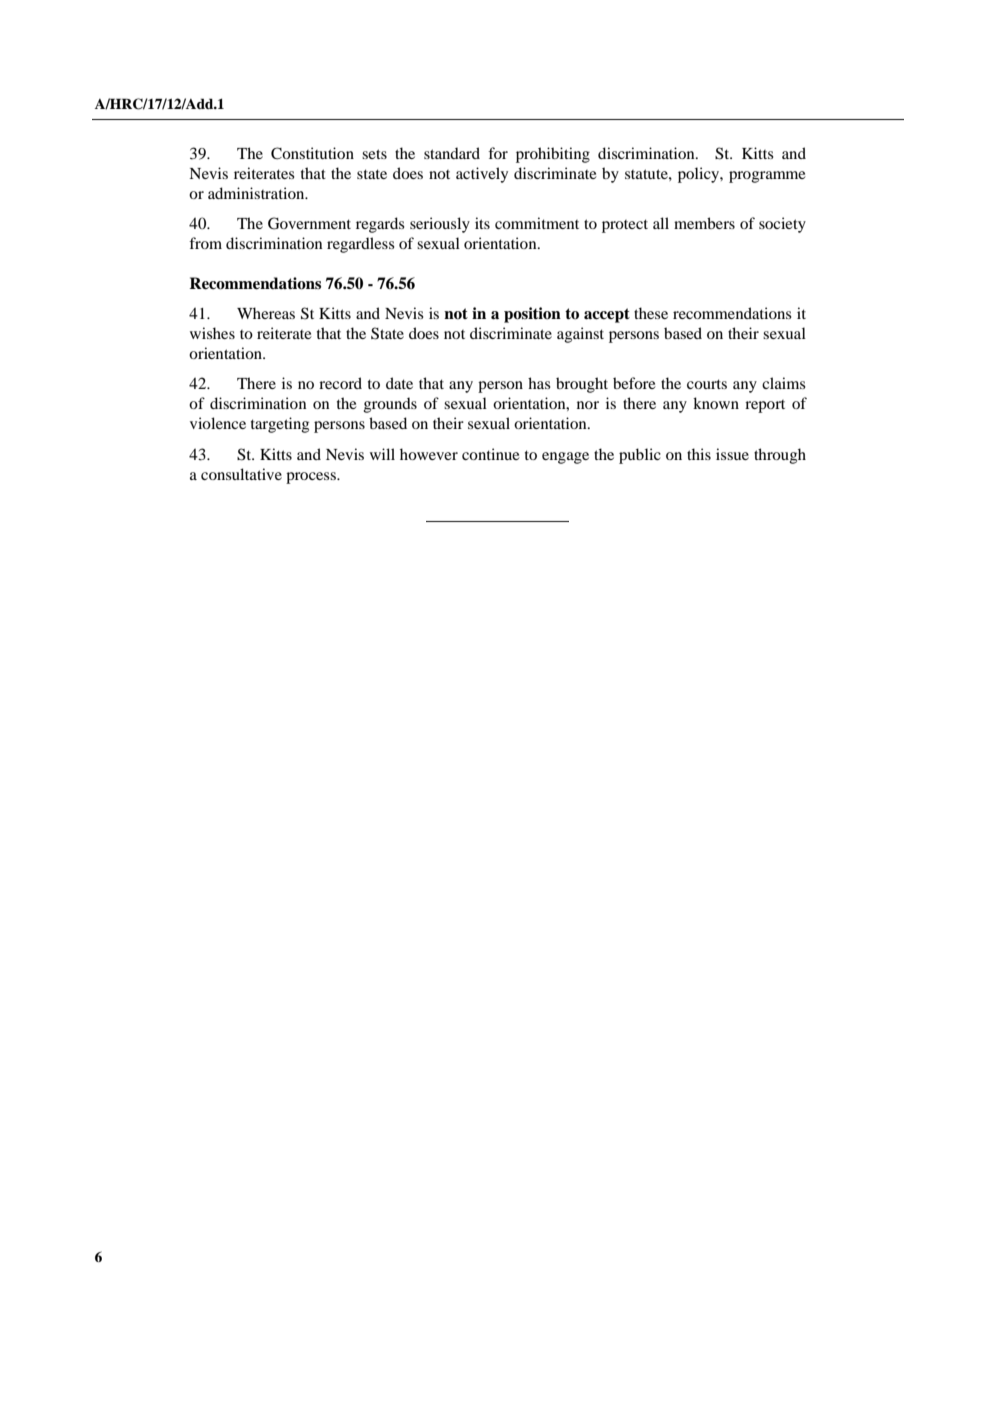 This image has height=1408, width=995. What do you see at coordinates (767, 177) in the image?
I see `programme` at bounding box center [767, 177].
